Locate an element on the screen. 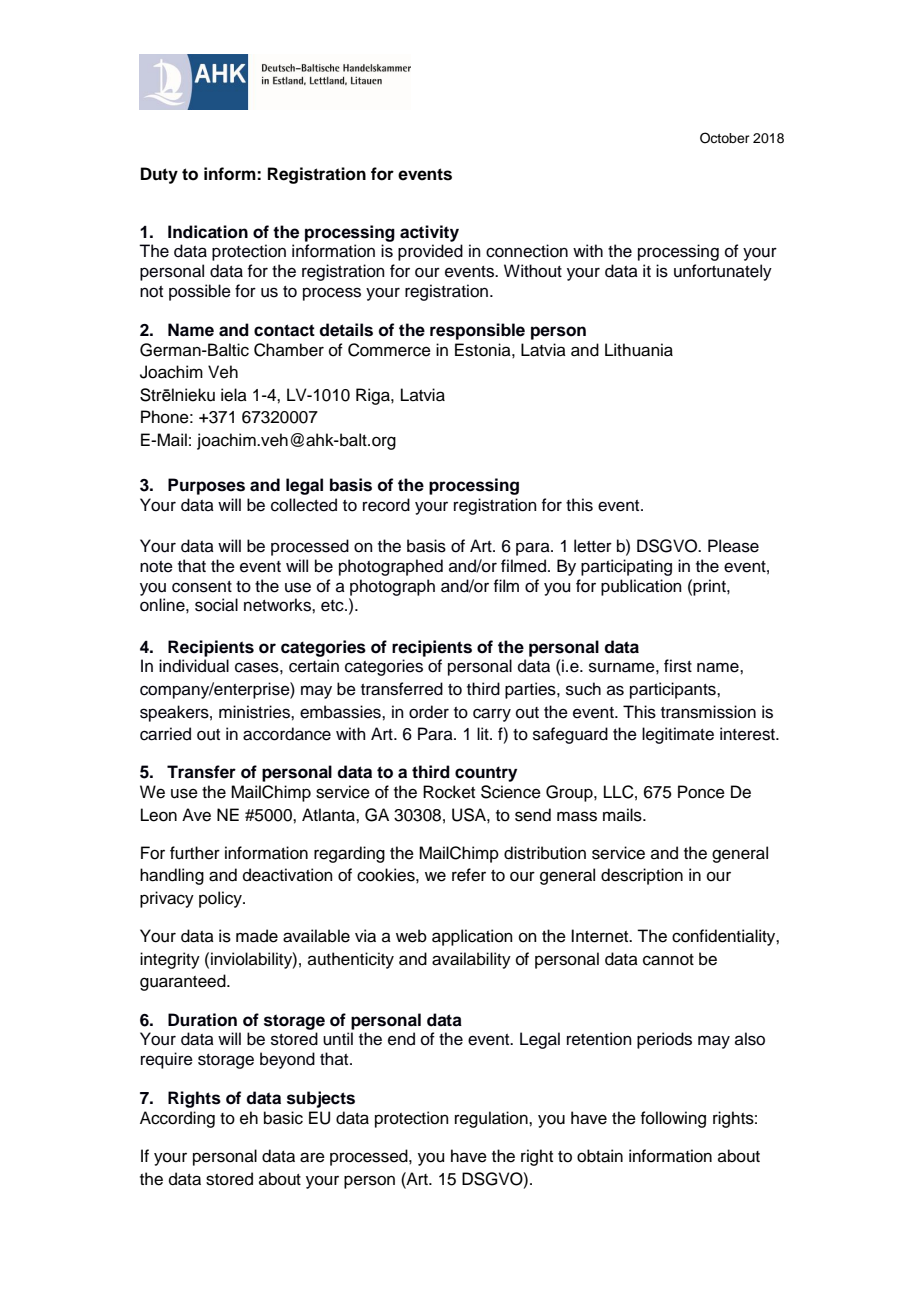 The height and width of the screenshot is (1308, 924). first is located at coordinates (678, 666).
